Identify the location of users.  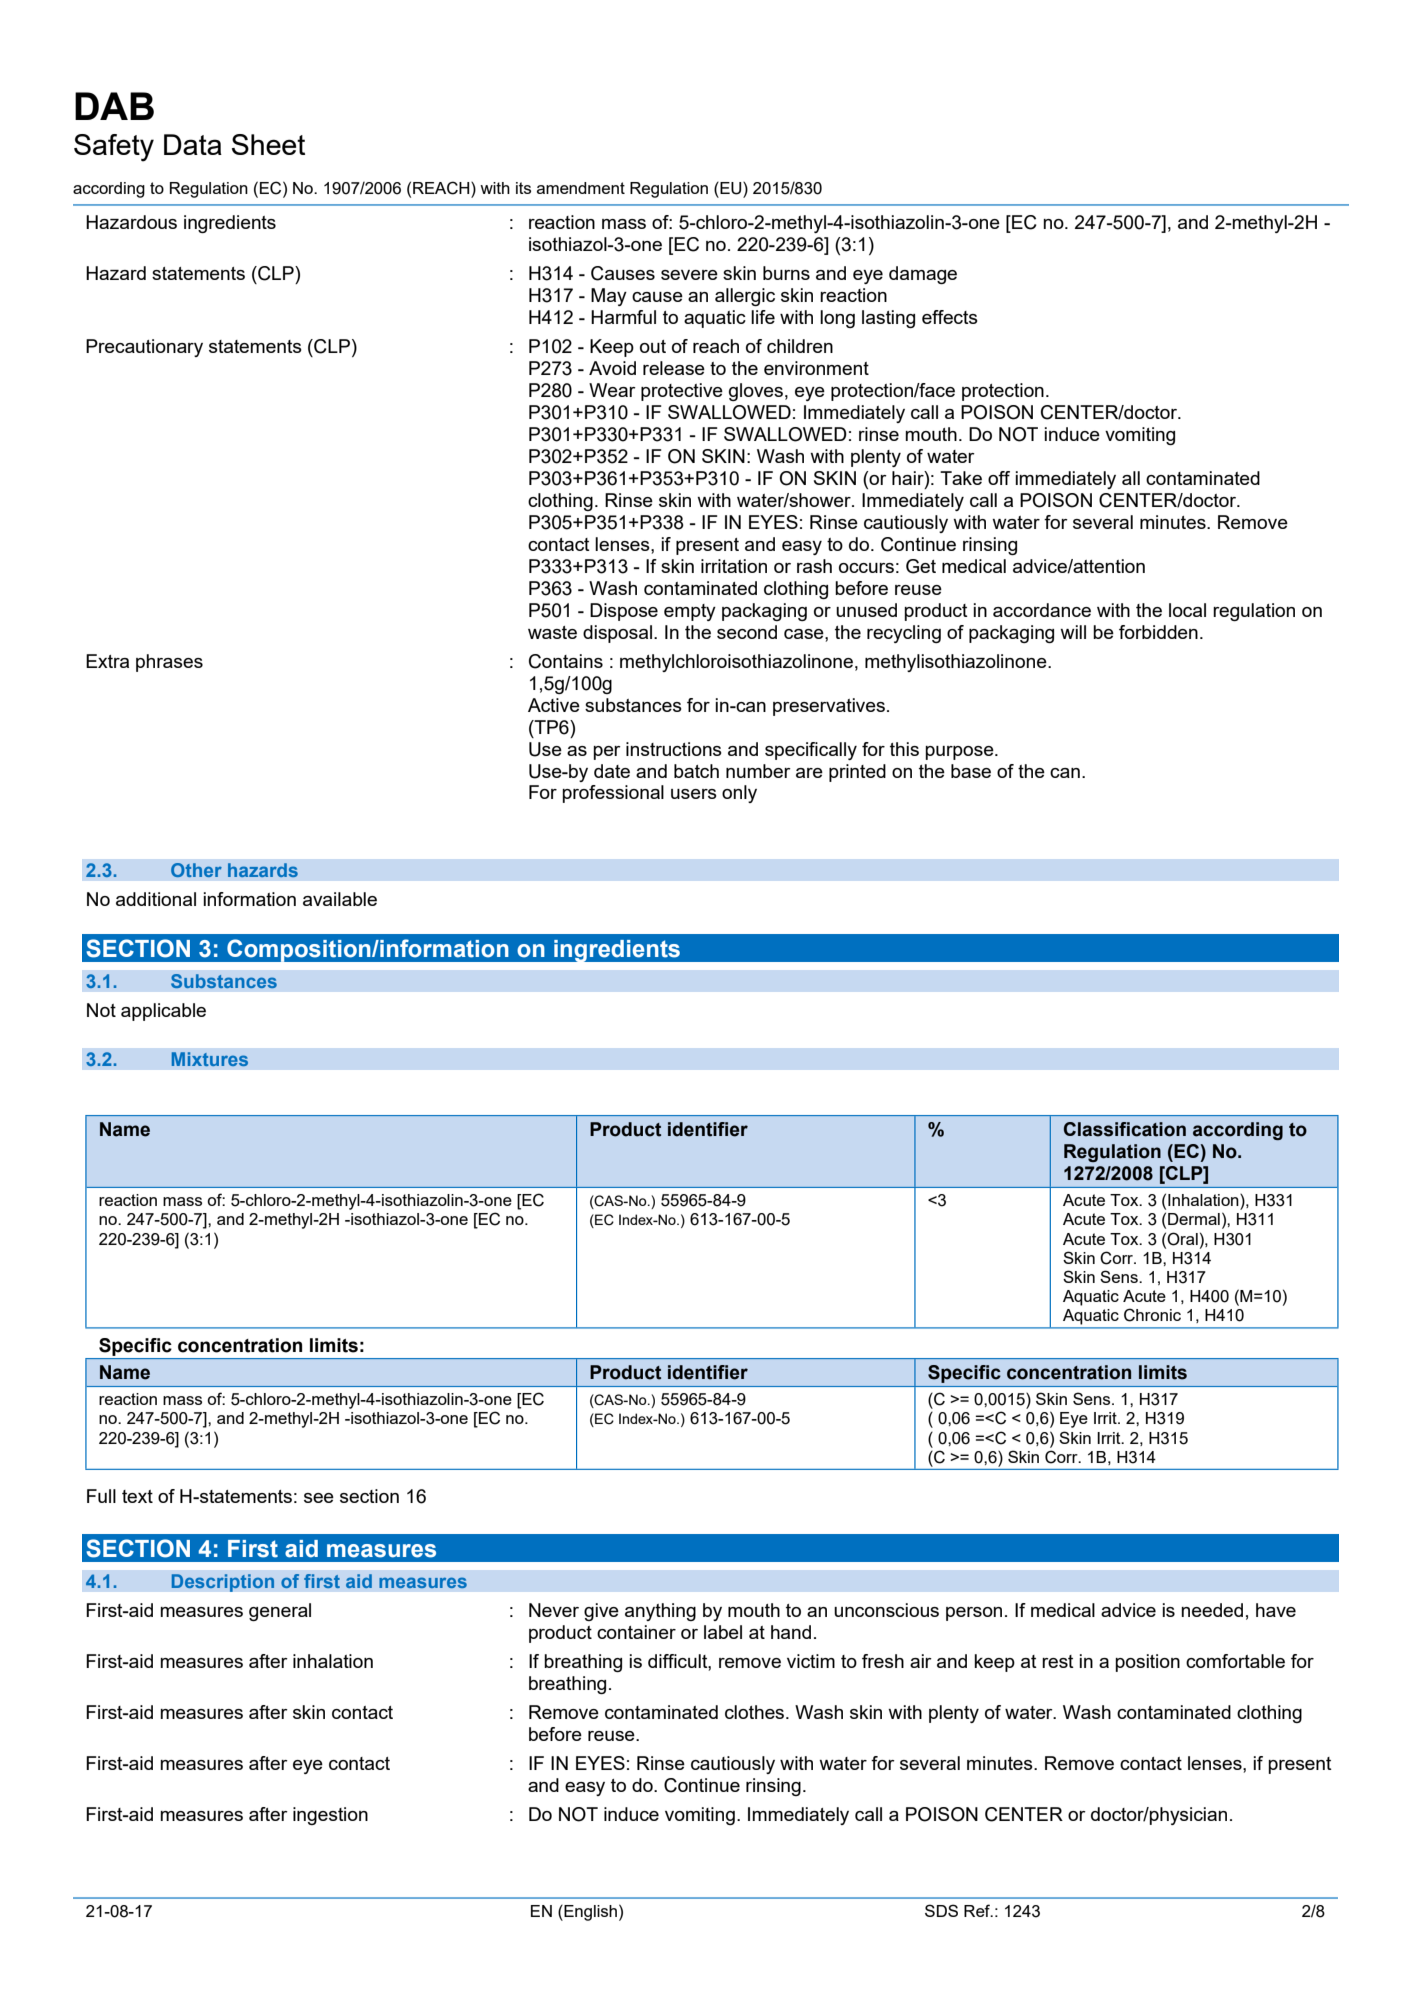
(694, 794).
